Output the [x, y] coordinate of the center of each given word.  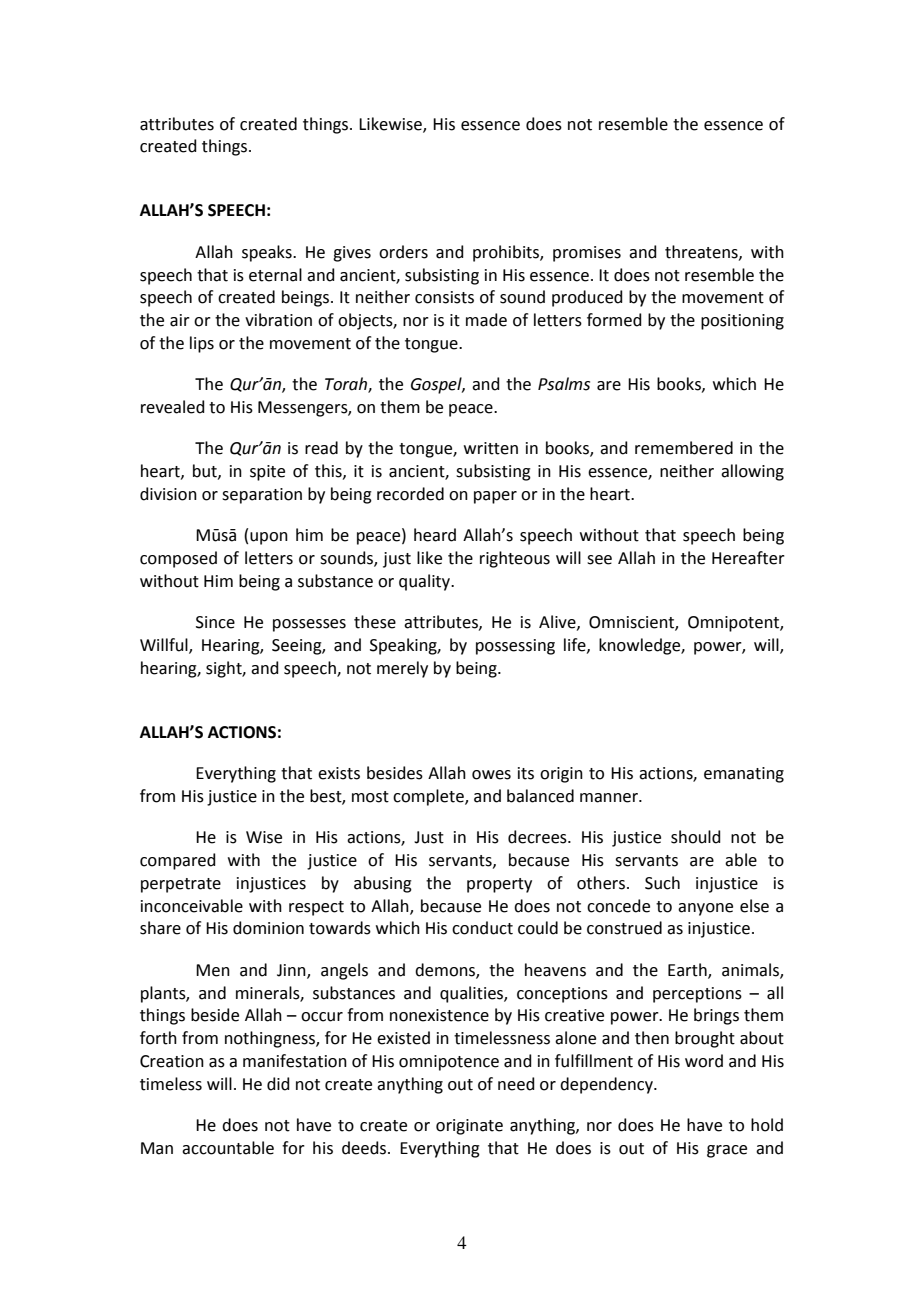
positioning [742, 322]
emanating [744, 775]
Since [215, 622]
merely [402, 669]
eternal [275, 275]
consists [444, 297]
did [278, 1084]
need [516, 1084]
